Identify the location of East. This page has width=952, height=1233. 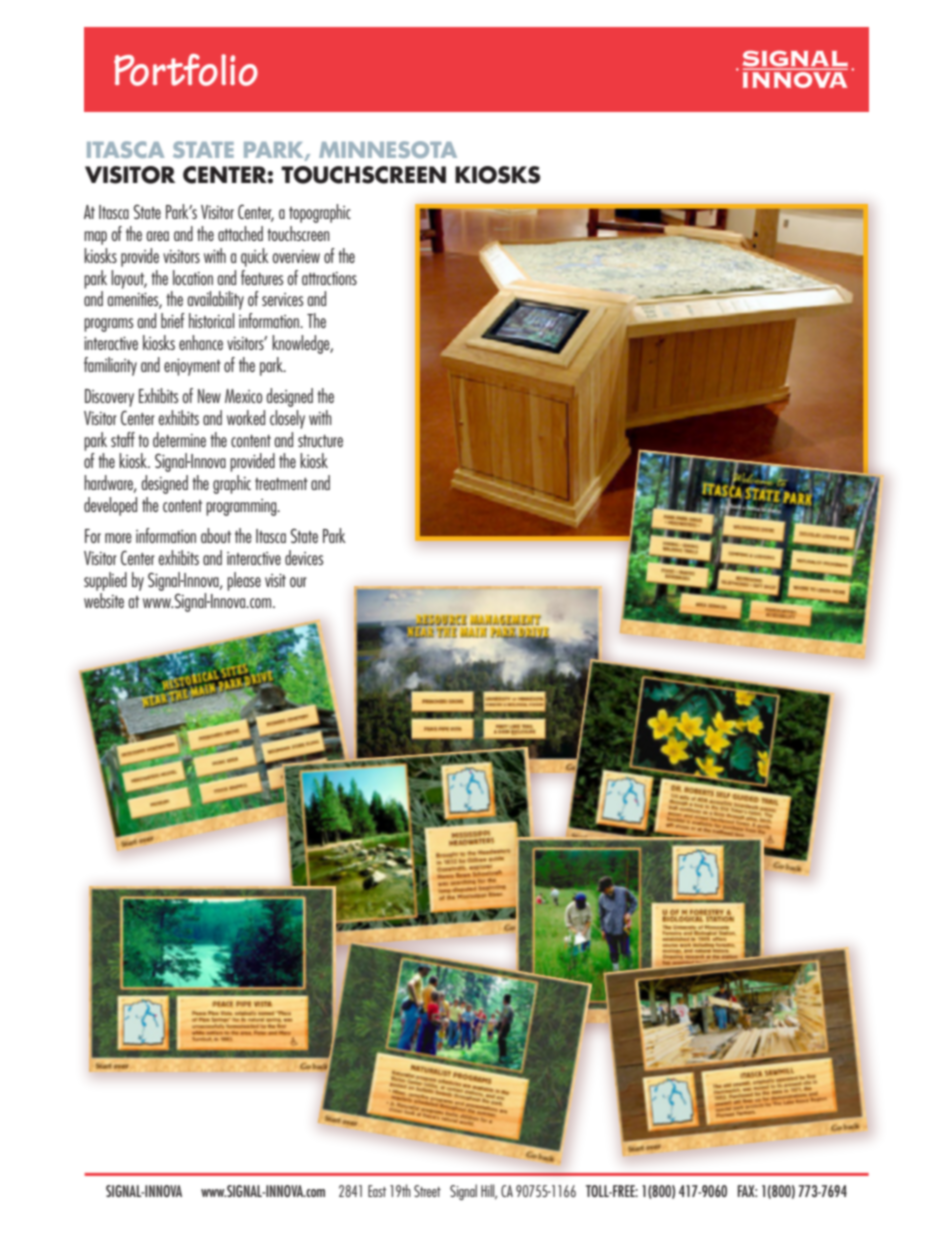
(377, 1191).
